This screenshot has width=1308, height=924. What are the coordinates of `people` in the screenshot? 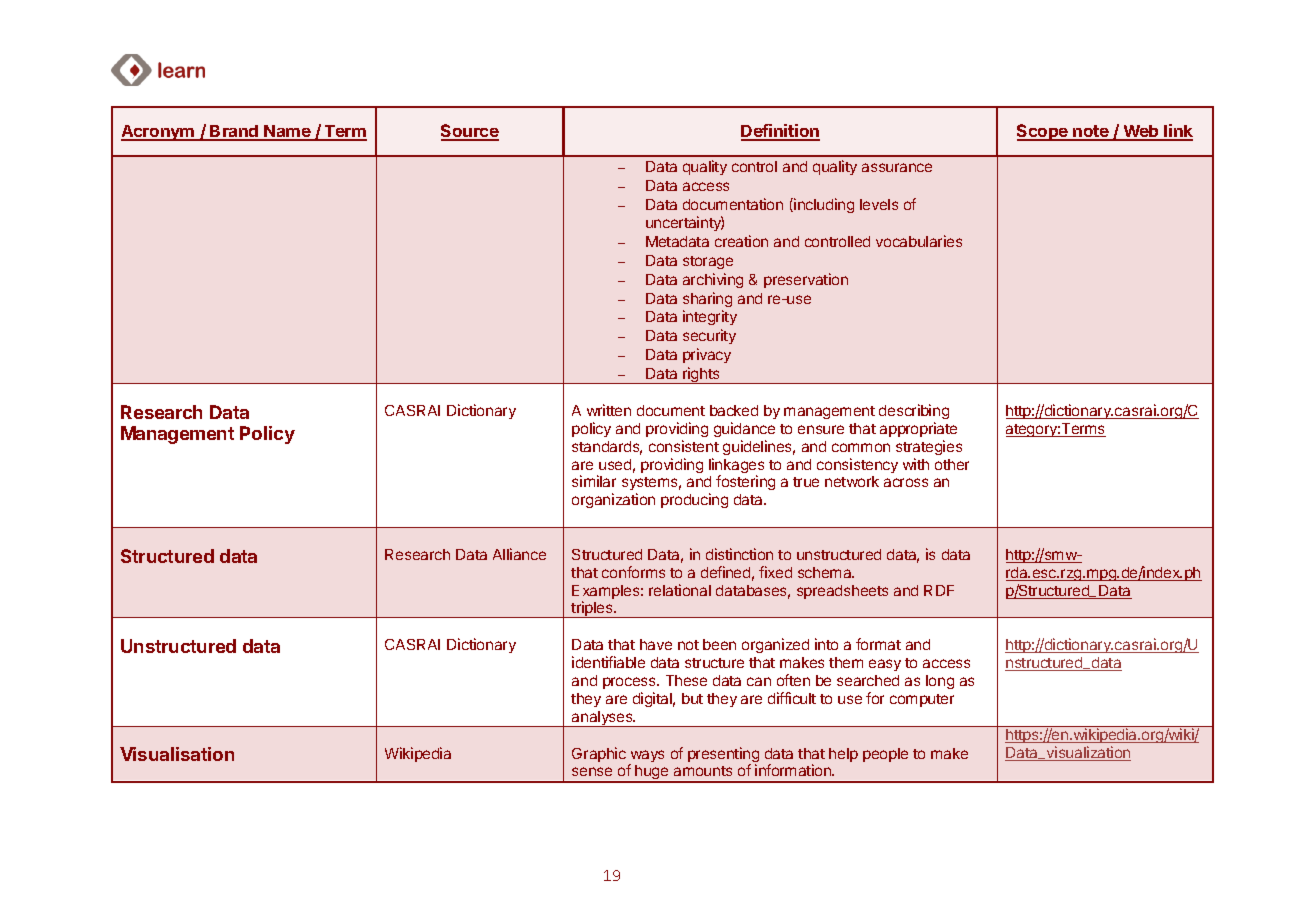 It's located at (885, 755).
